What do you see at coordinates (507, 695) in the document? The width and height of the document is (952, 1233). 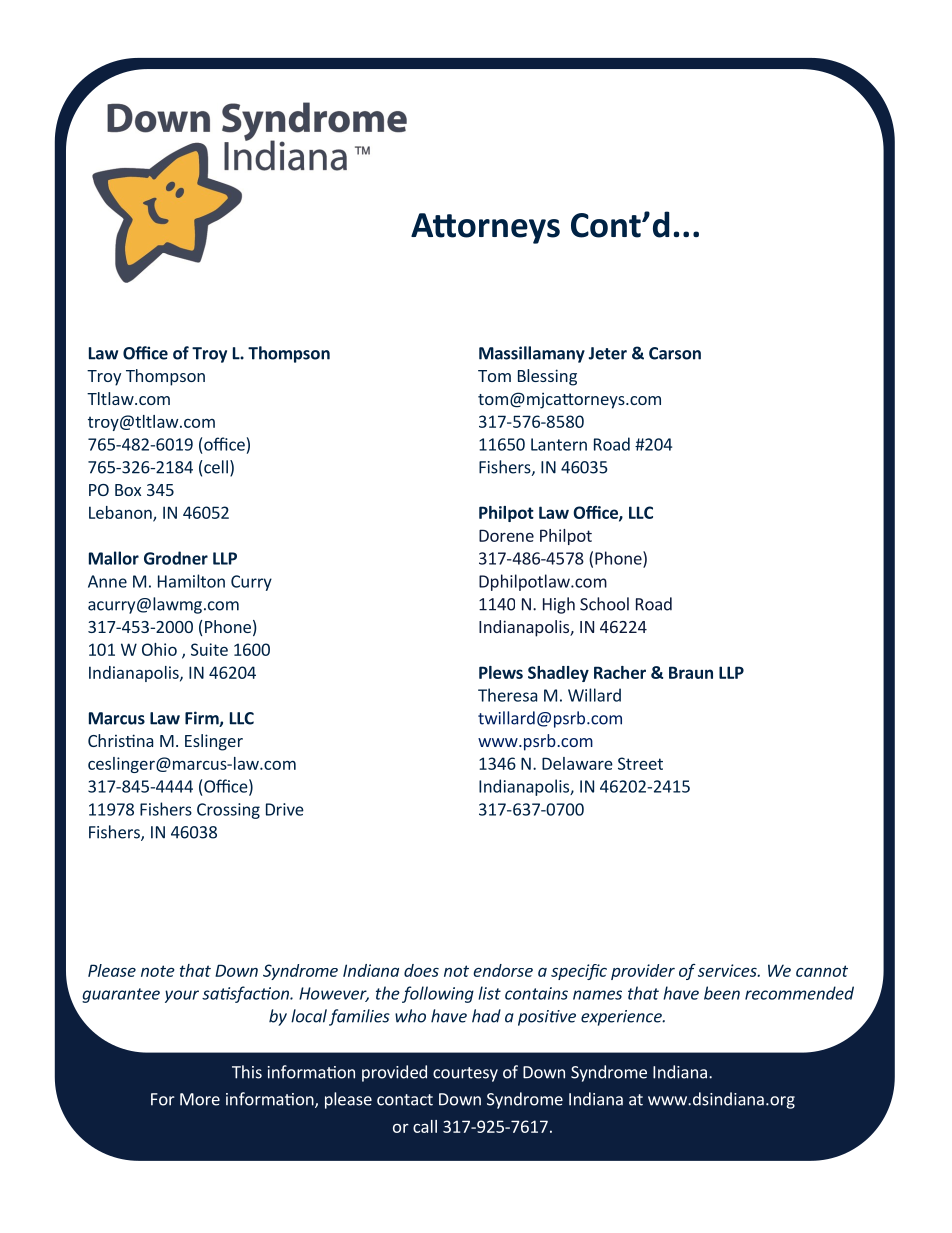 I see `Theresa` at bounding box center [507, 695].
